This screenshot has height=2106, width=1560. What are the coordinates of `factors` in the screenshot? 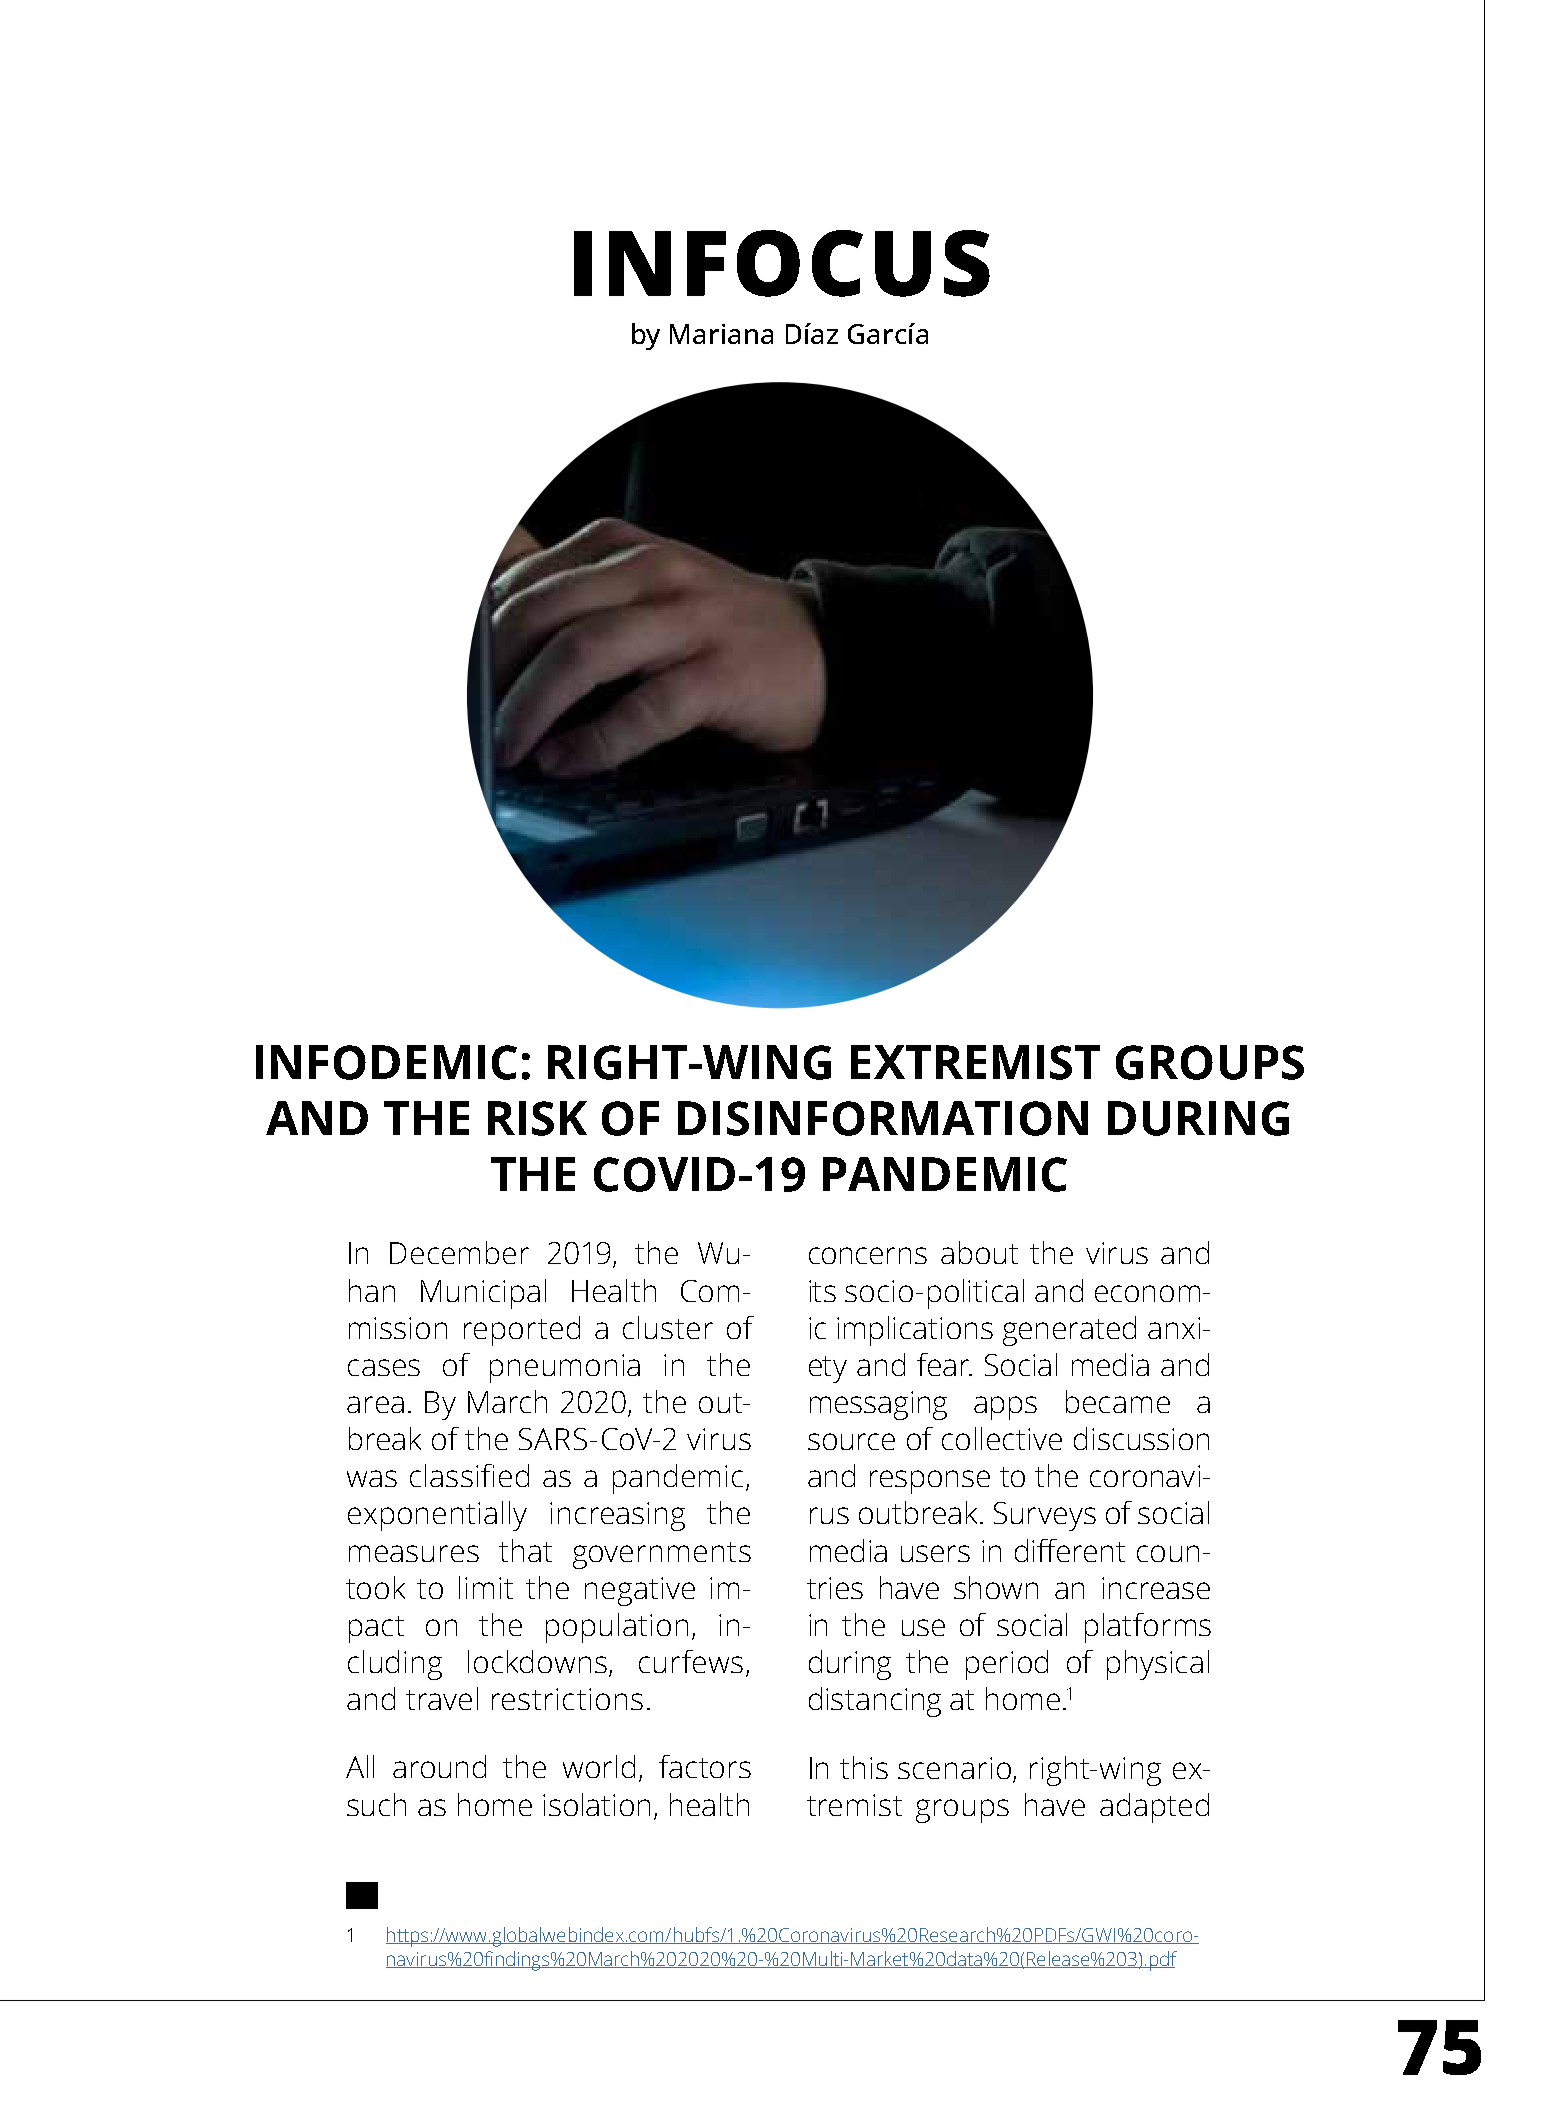 It's located at (705, 1766).
